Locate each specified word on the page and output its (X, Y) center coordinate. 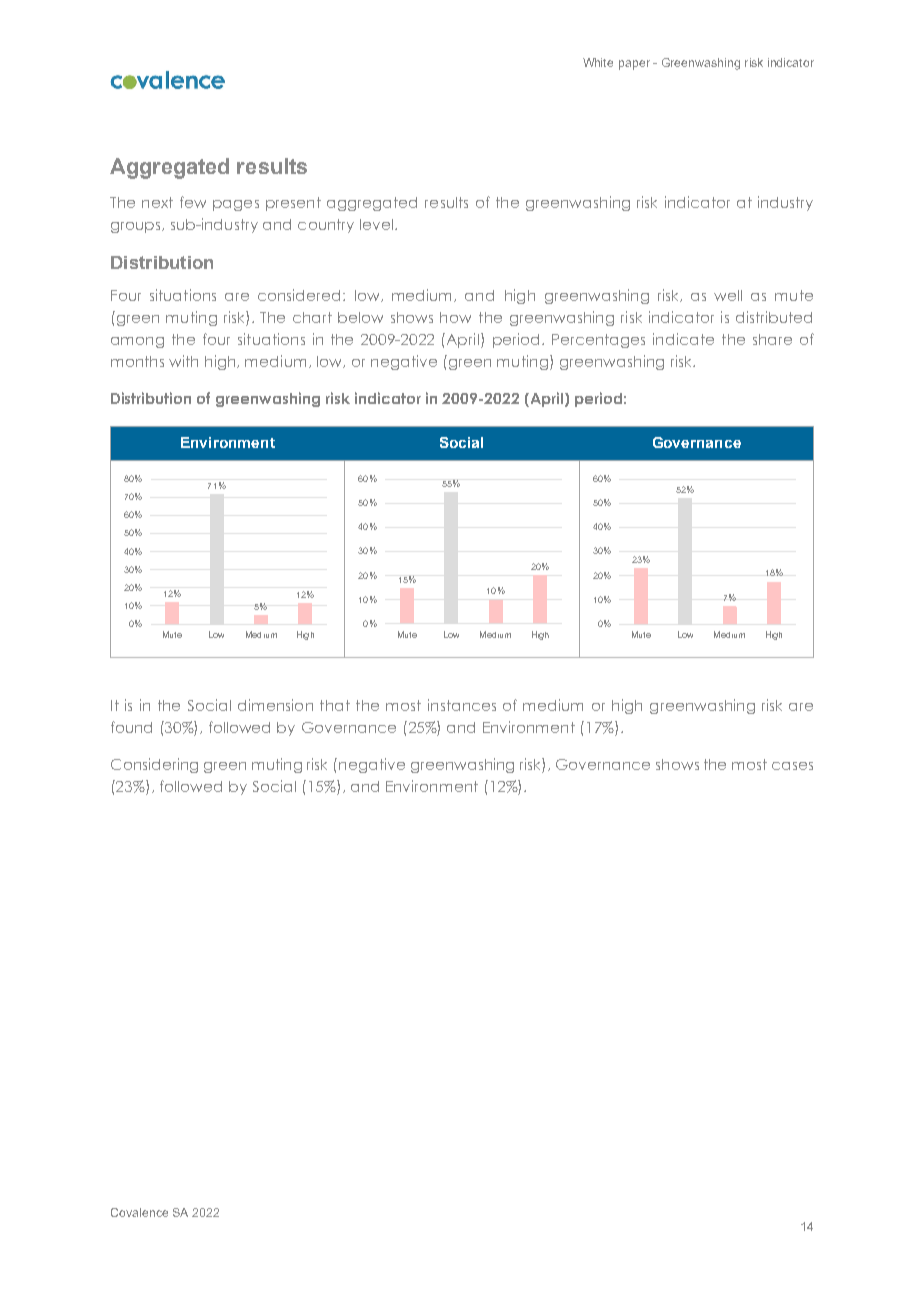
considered (301, 295)
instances (462, 705)
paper (634, 65)
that (335, 705)
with (183, 361)
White (598, 62)
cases (792, 766)
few (193, 202)
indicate (683, 339)
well (728, 295)
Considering (154, 765)
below (360, 317)
